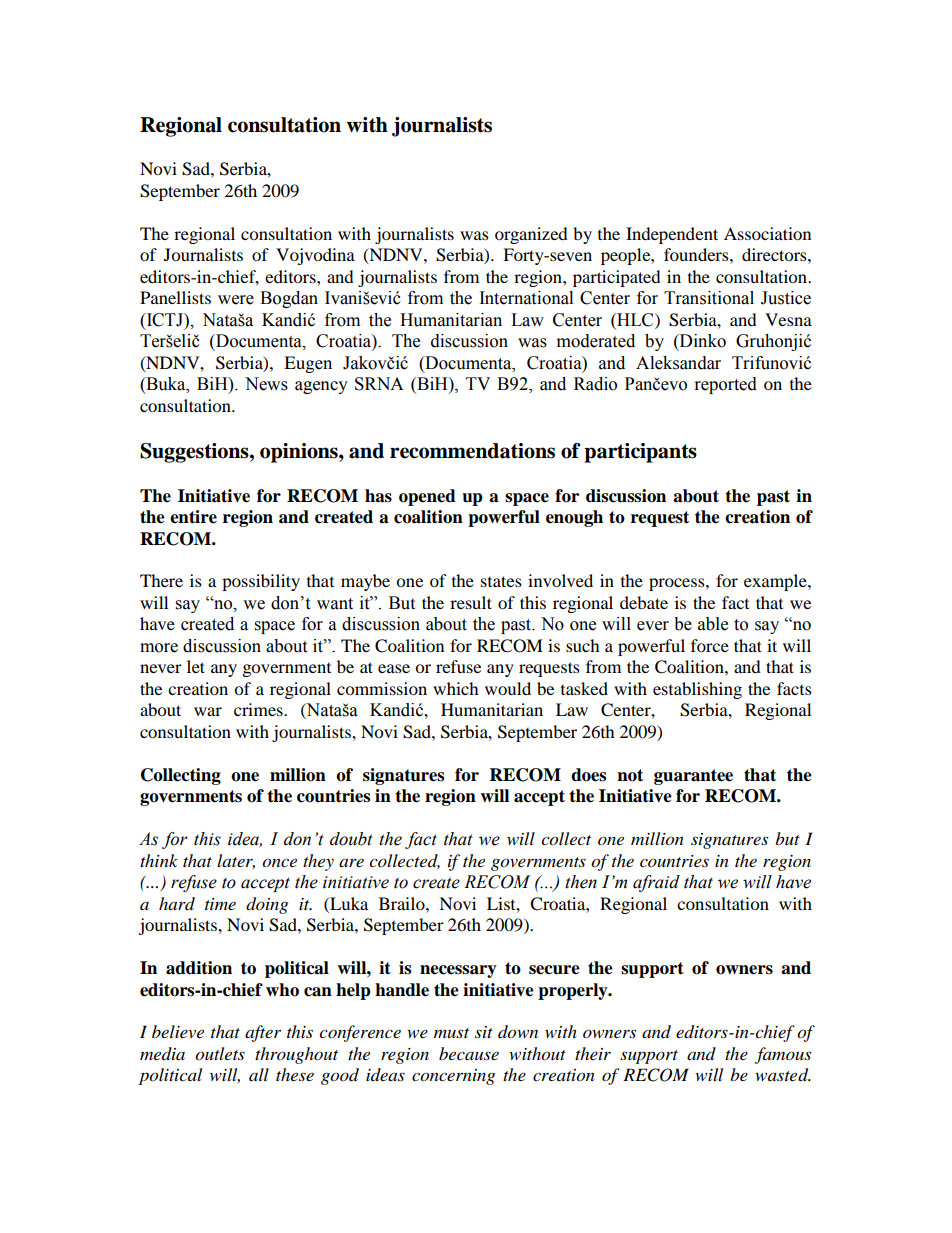 This document has width=952, height=1233. I want to click on time, so click(220, 904).
